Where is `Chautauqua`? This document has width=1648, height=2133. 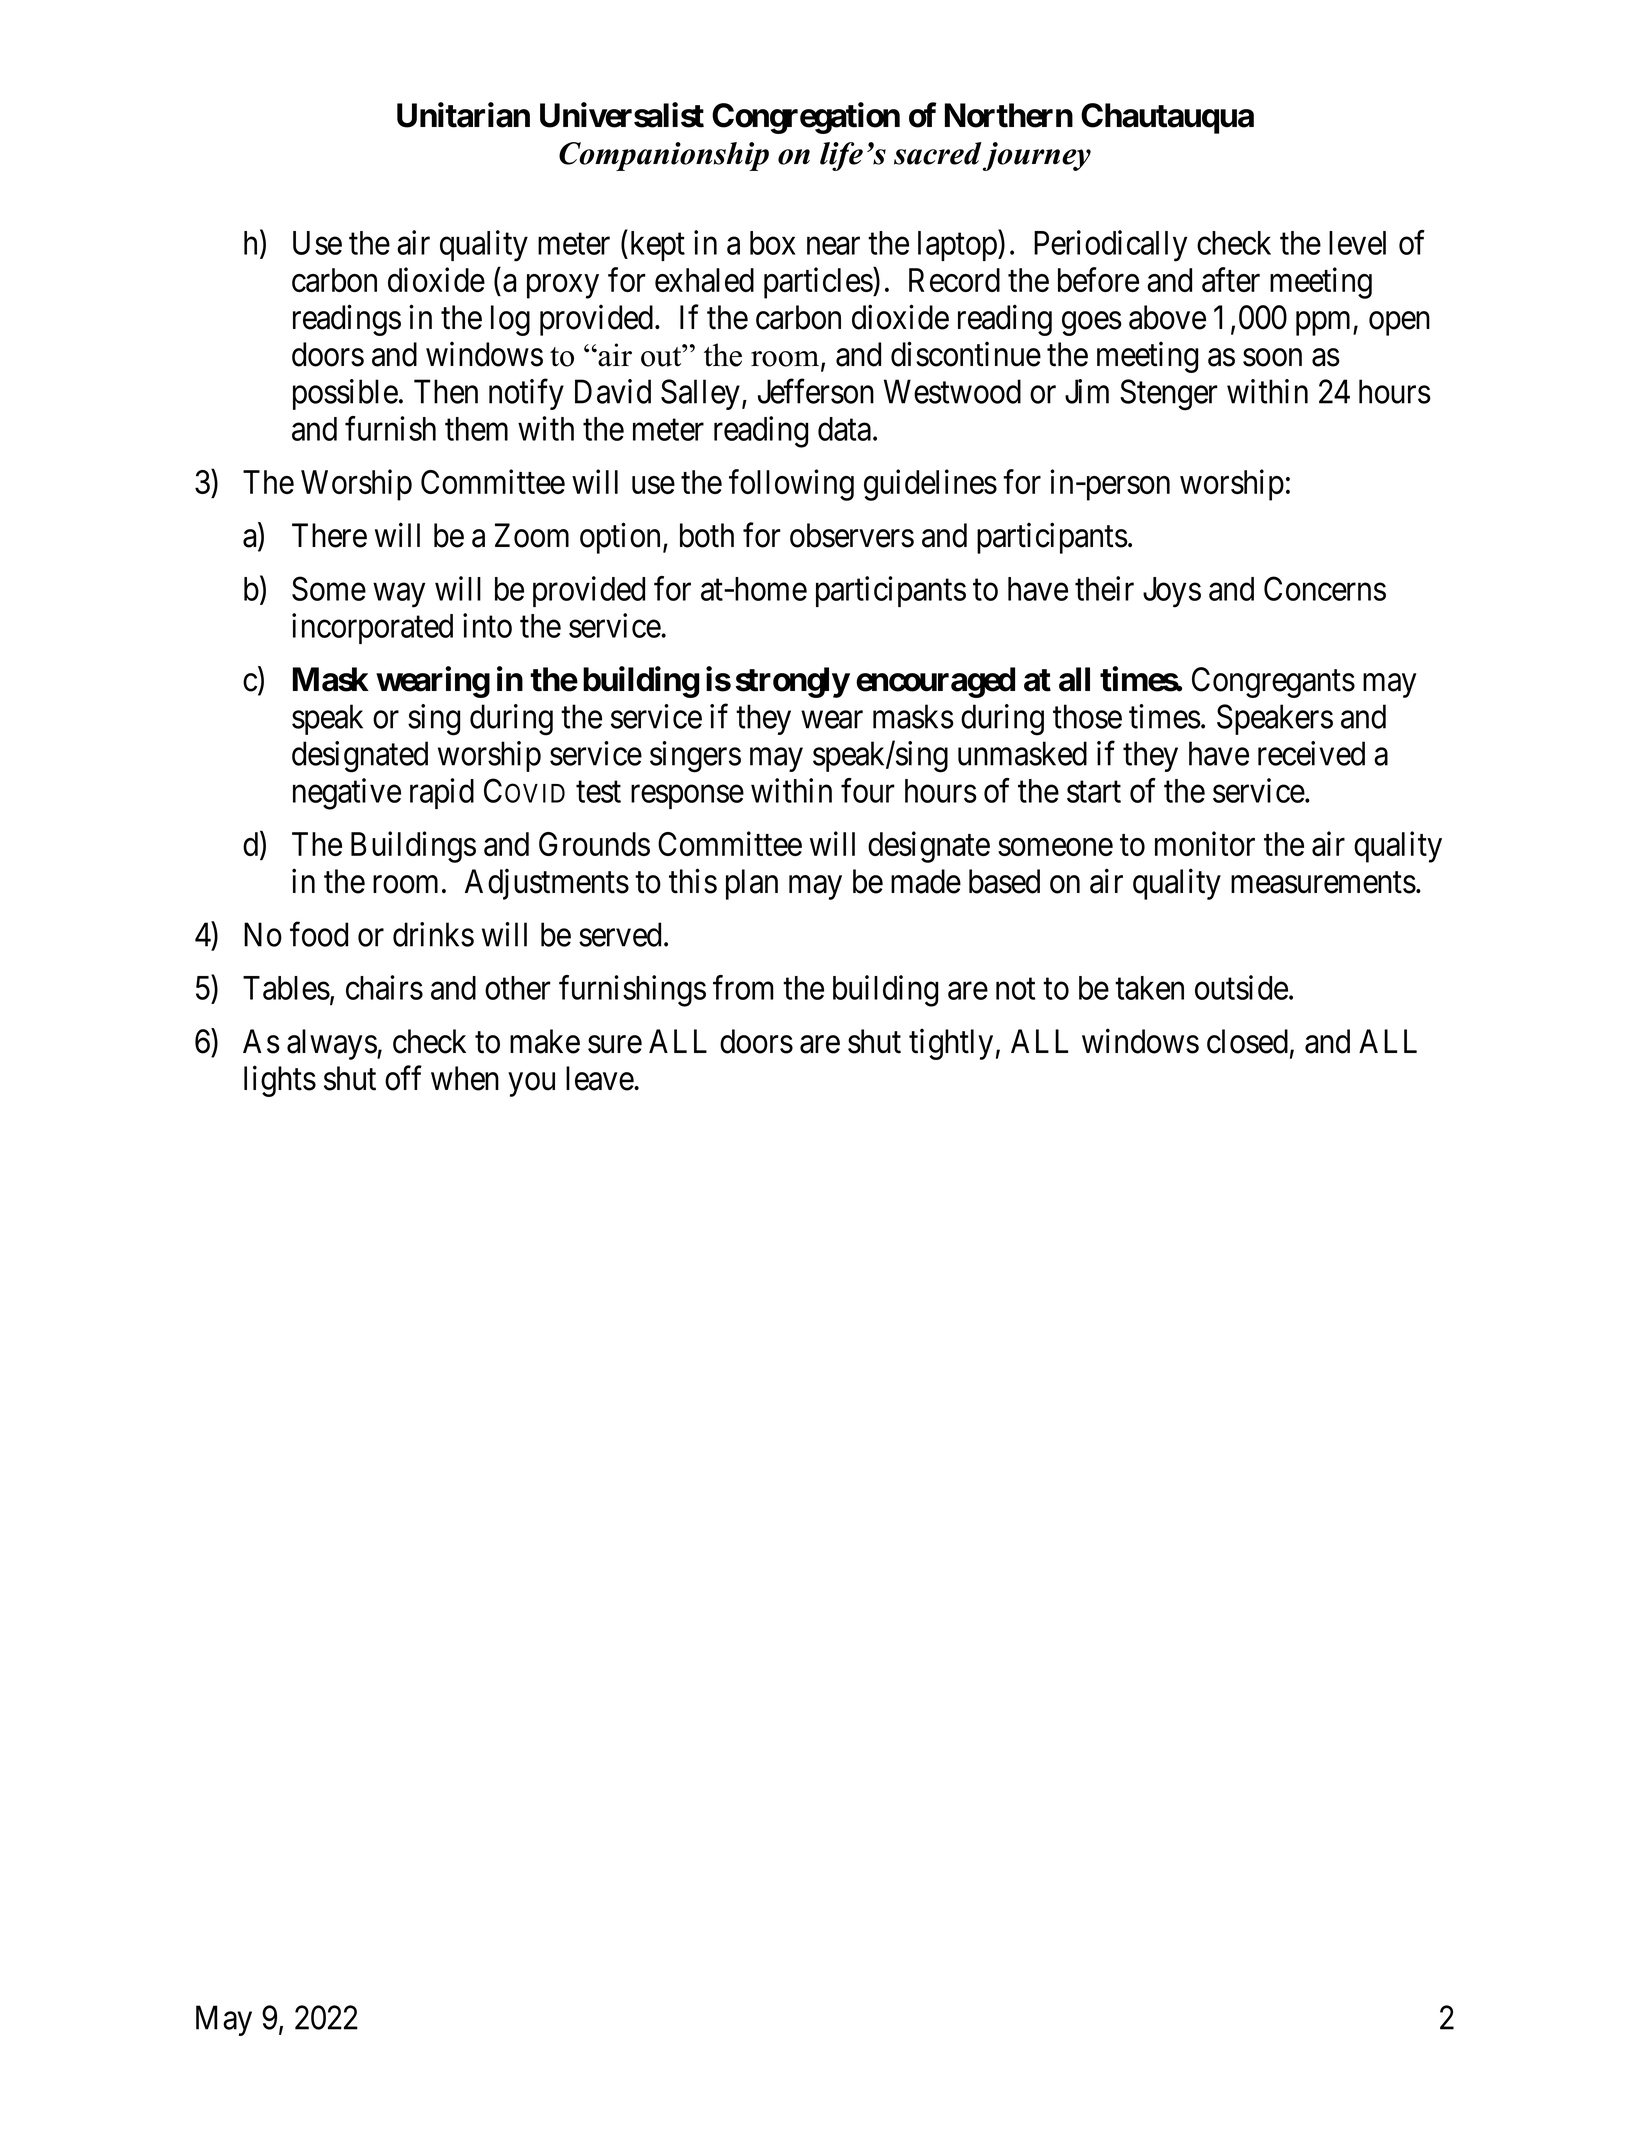
Chautauqua is located at coordinates (1167, 118).
